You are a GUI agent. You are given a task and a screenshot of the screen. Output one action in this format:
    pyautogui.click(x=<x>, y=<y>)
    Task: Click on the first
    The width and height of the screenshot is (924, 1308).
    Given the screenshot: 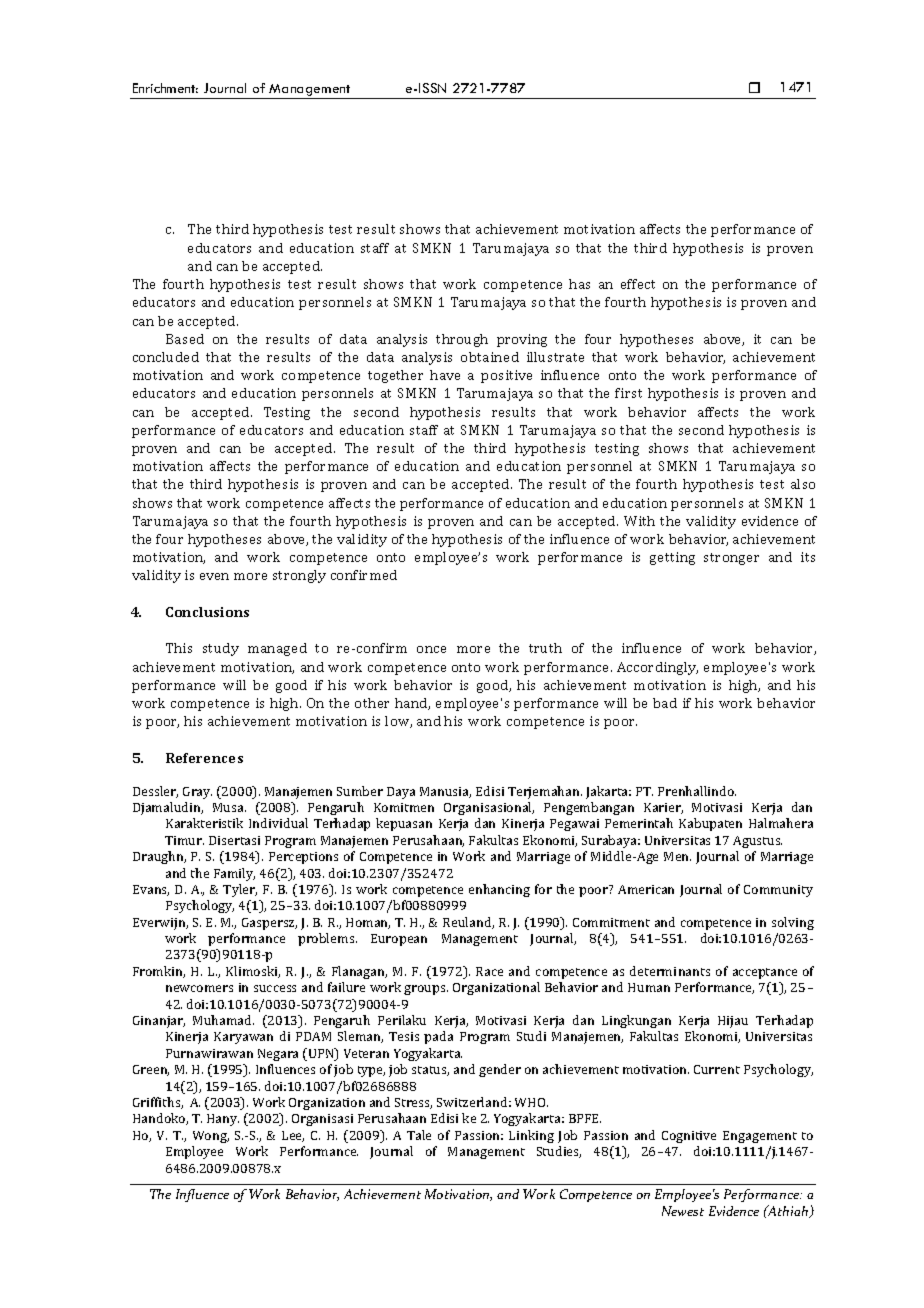 What is the action you would take?
    pyautogui.click(x=628, y=393)
